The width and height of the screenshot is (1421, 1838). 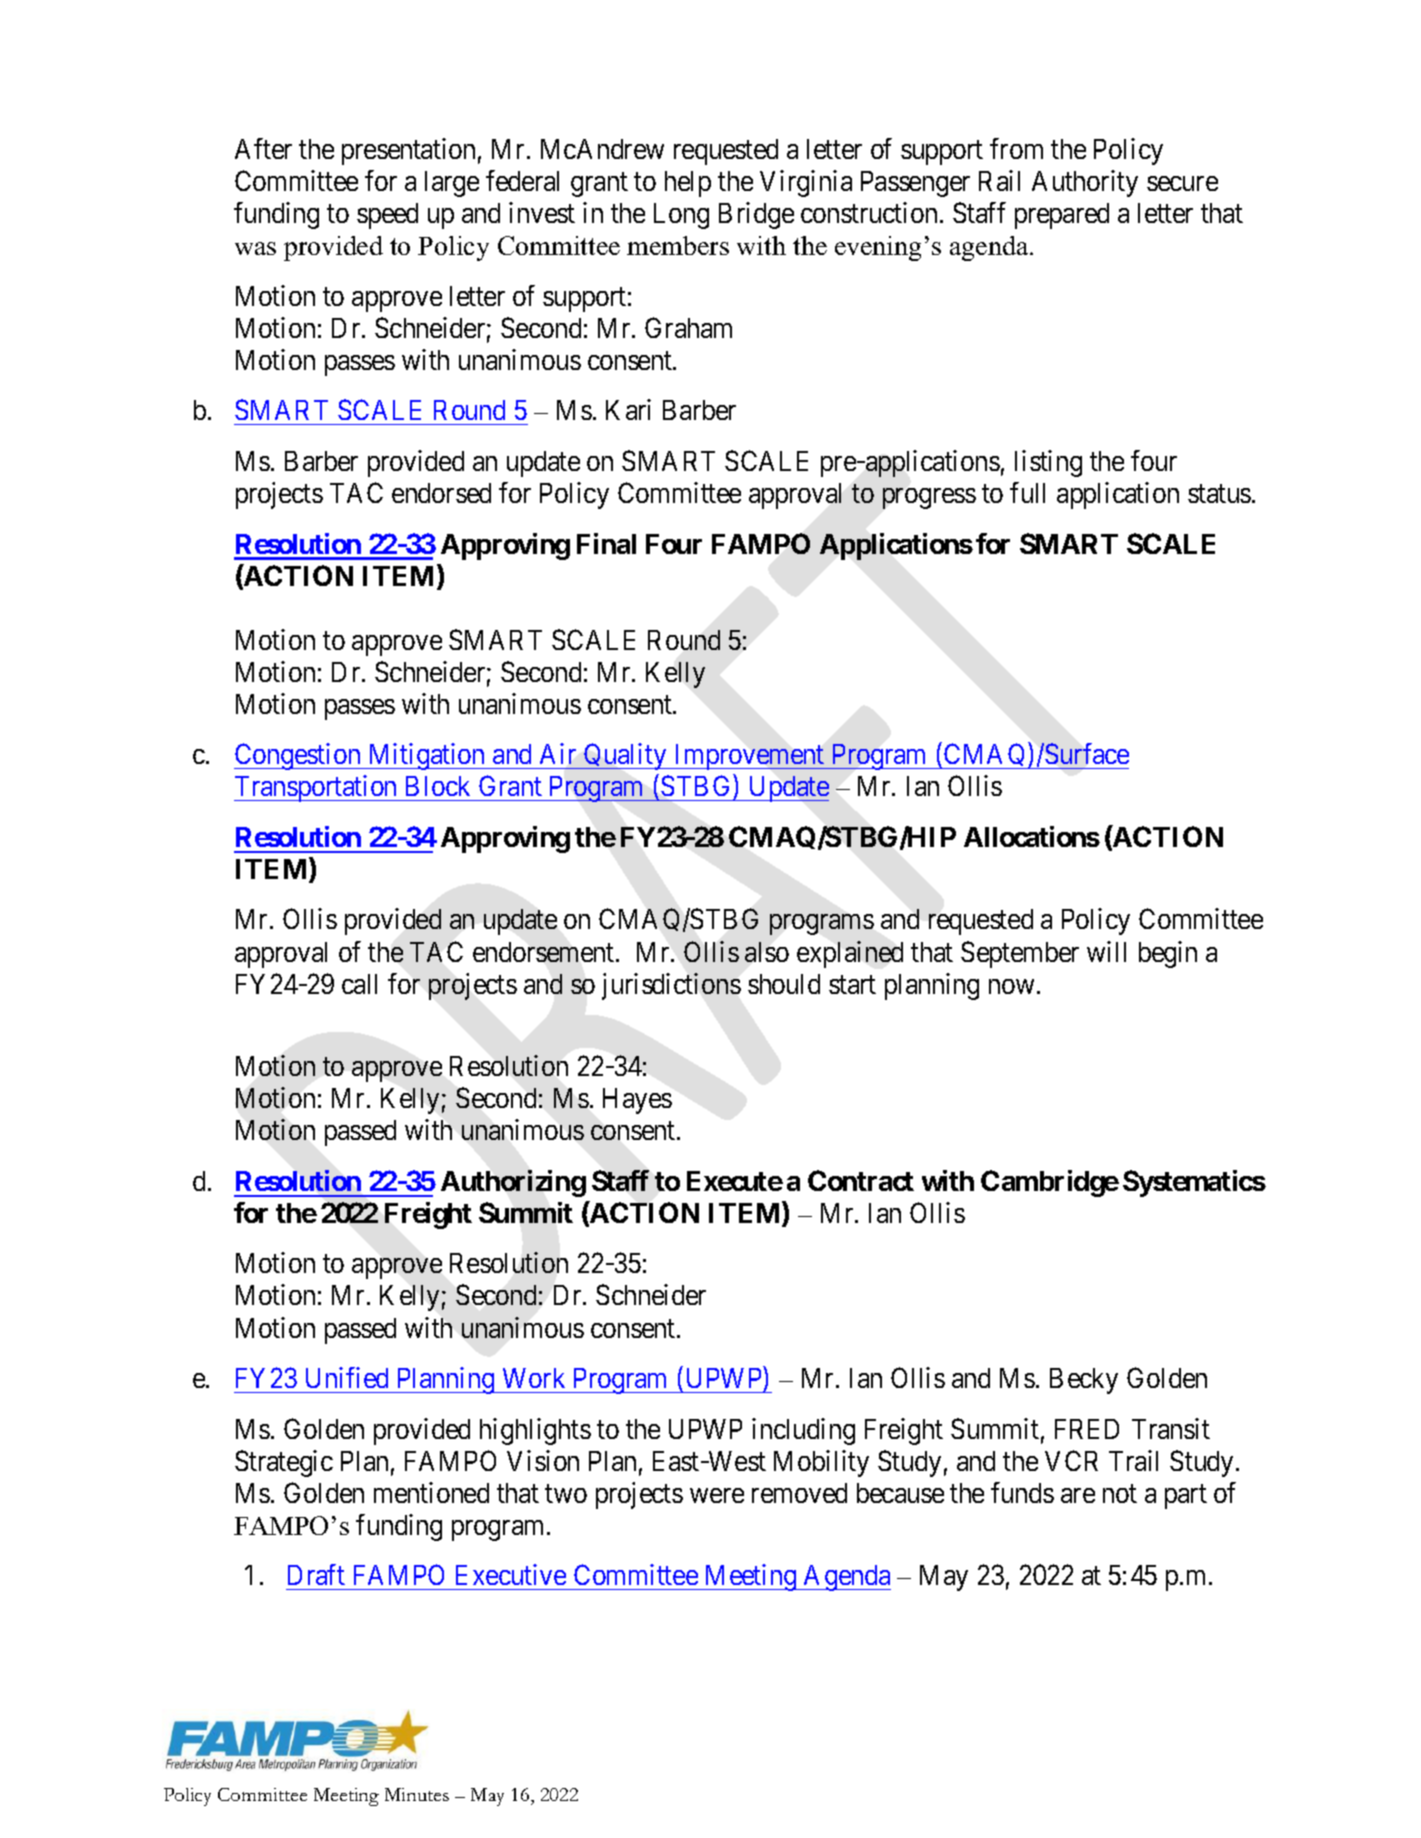 I want to click on Authority, so click(x=1085, y=183).
